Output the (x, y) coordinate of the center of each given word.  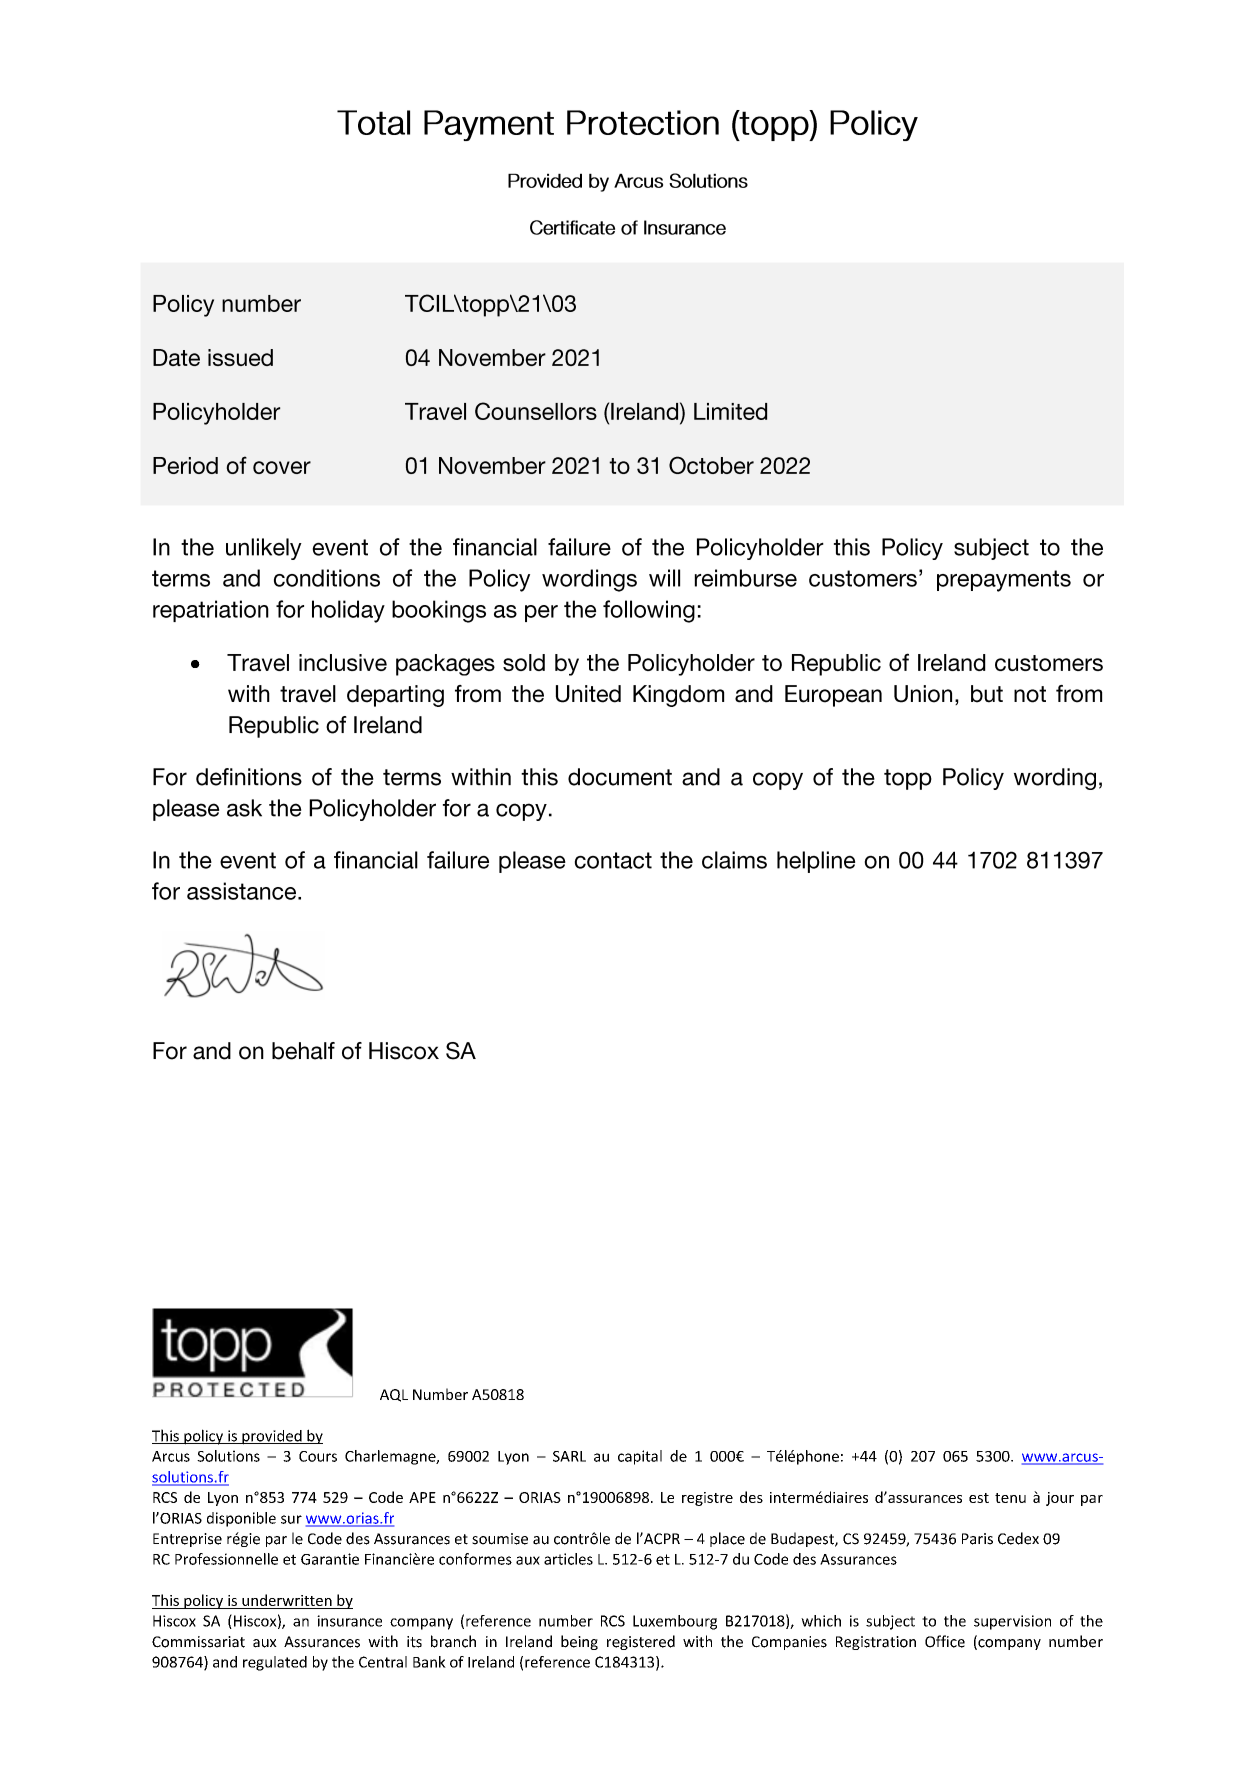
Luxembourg (675, 1622)
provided (272, 1437)
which (821, 1621)
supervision (1012, 1622)
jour (1060, 1499)
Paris (977, 1539)
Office (945, 1641)
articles (568, 1559)
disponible (241, 1519)
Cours (318, 1456)
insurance (349, 1621)
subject (890, 1622)
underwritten (287, 1600)
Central (383, 1662)
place (727, 1539)
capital (640, 1457)
